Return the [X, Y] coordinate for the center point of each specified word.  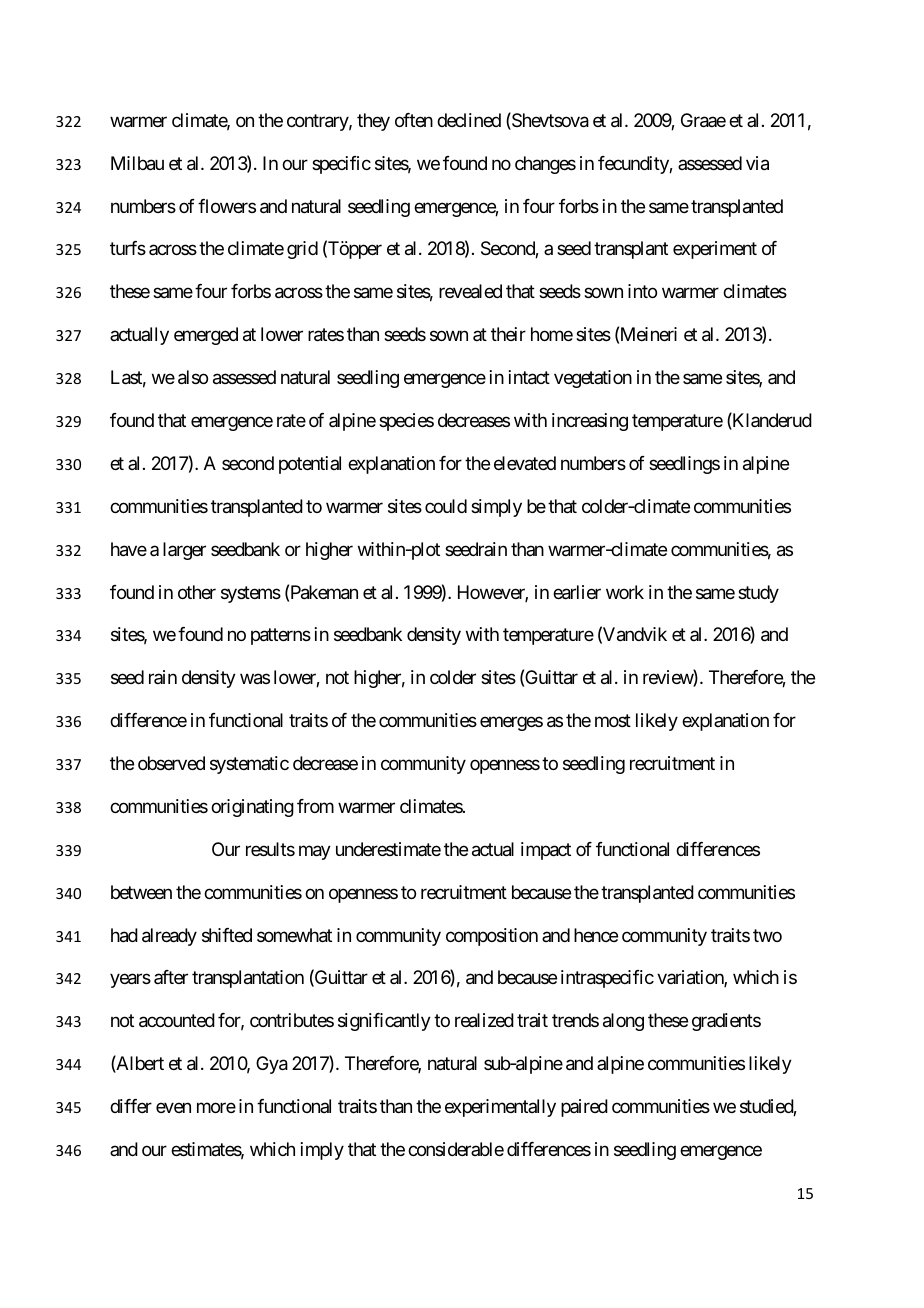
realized [484, 1020]
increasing [590, 422]
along [623, 1022]
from [315, 806]
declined [469, 120]
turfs [128, 248]
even [173, 1108]
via [757, 163]
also [193, 377]
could [446, 506]
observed [171, 763]
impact [546, 851]
